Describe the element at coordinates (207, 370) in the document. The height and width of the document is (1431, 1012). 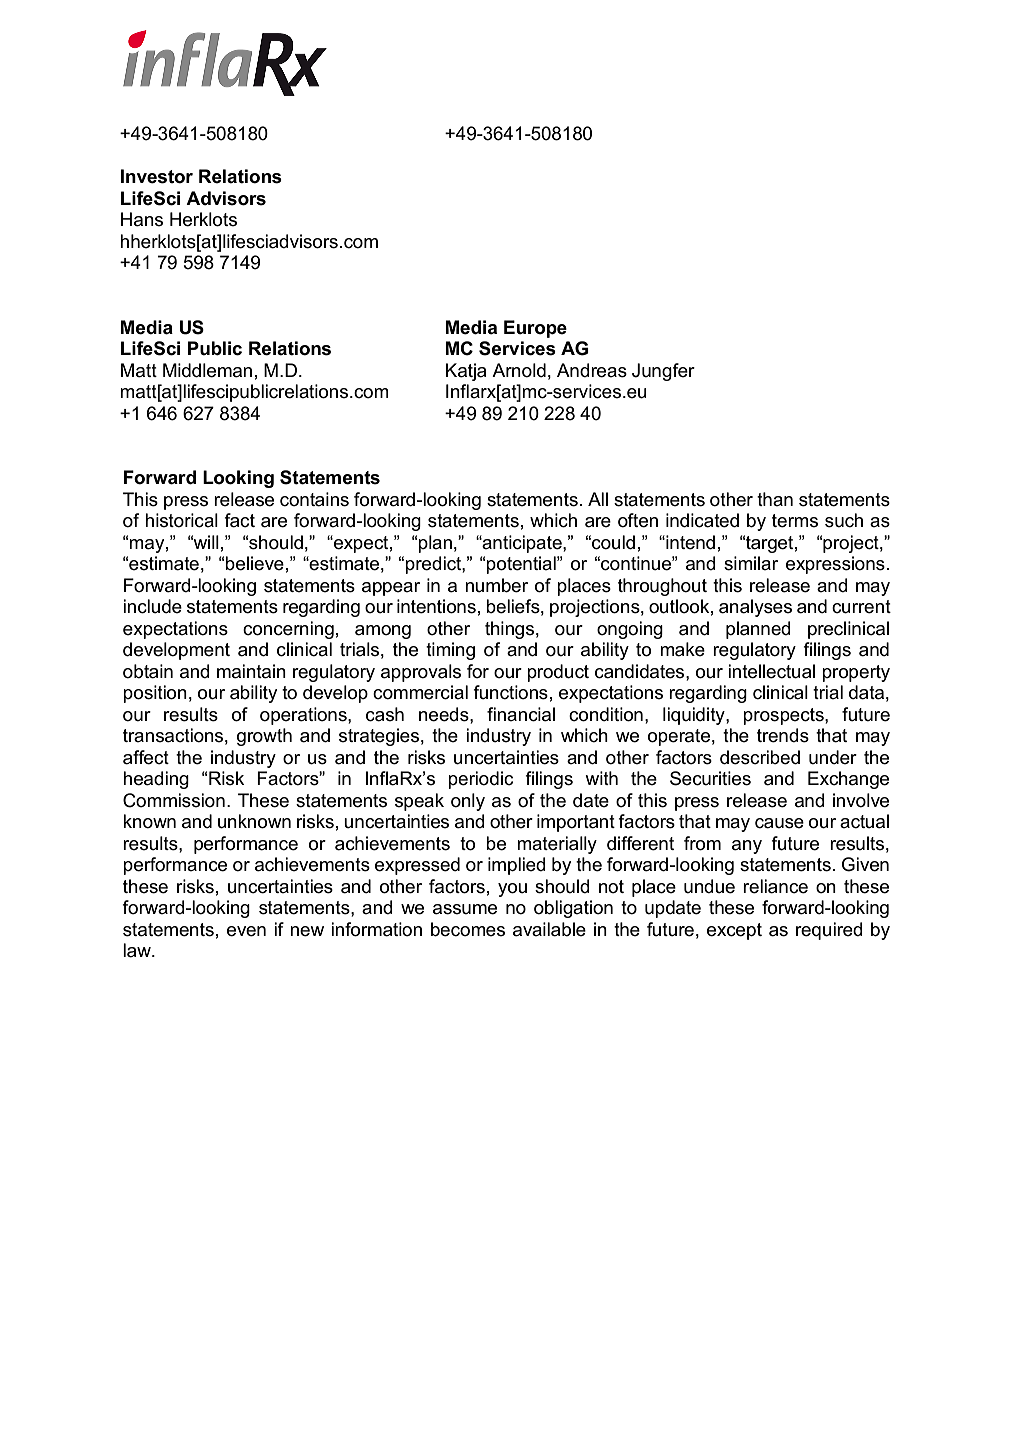
I see `Middleman` at that location.
